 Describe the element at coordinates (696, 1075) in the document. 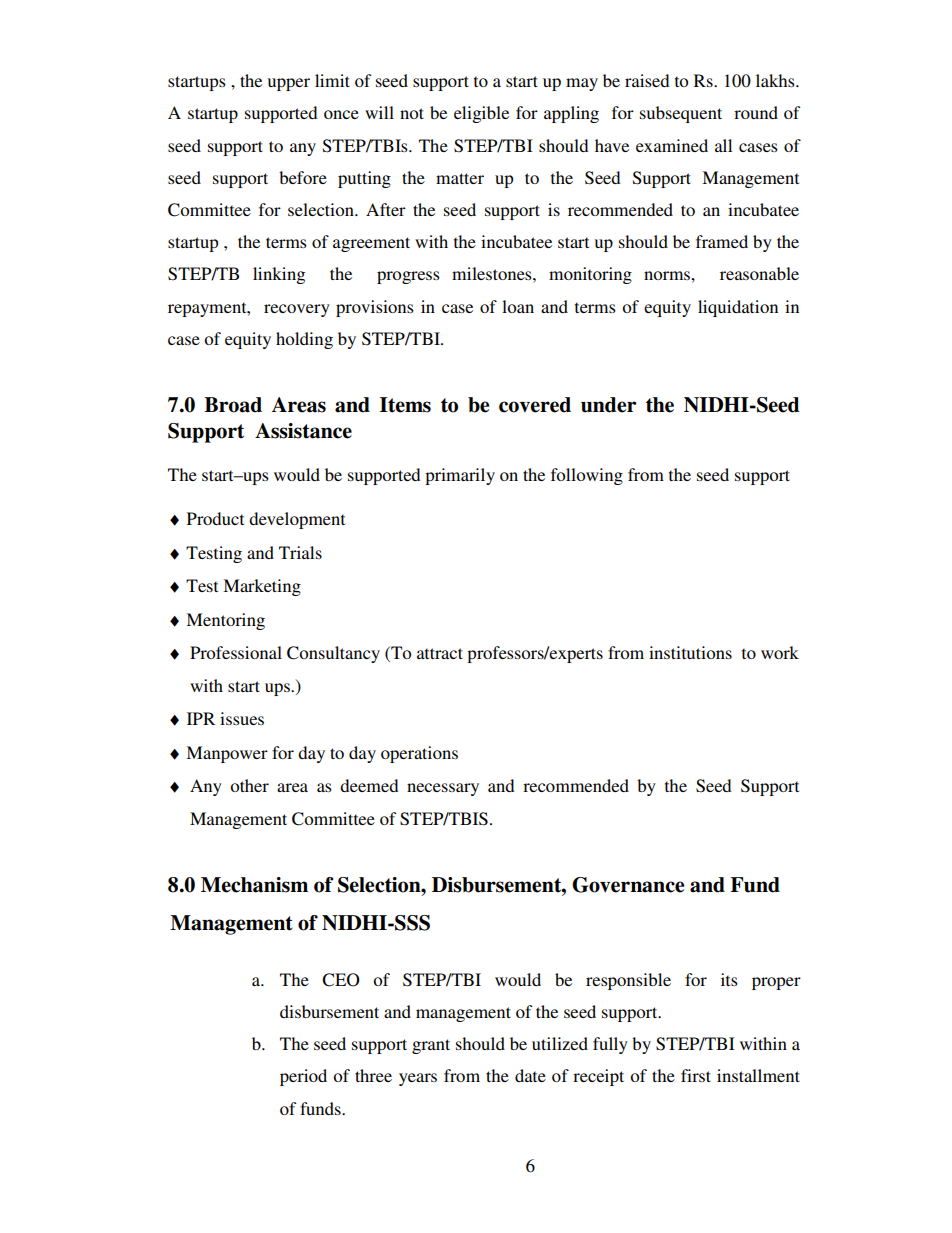

I see `first` at that location.
